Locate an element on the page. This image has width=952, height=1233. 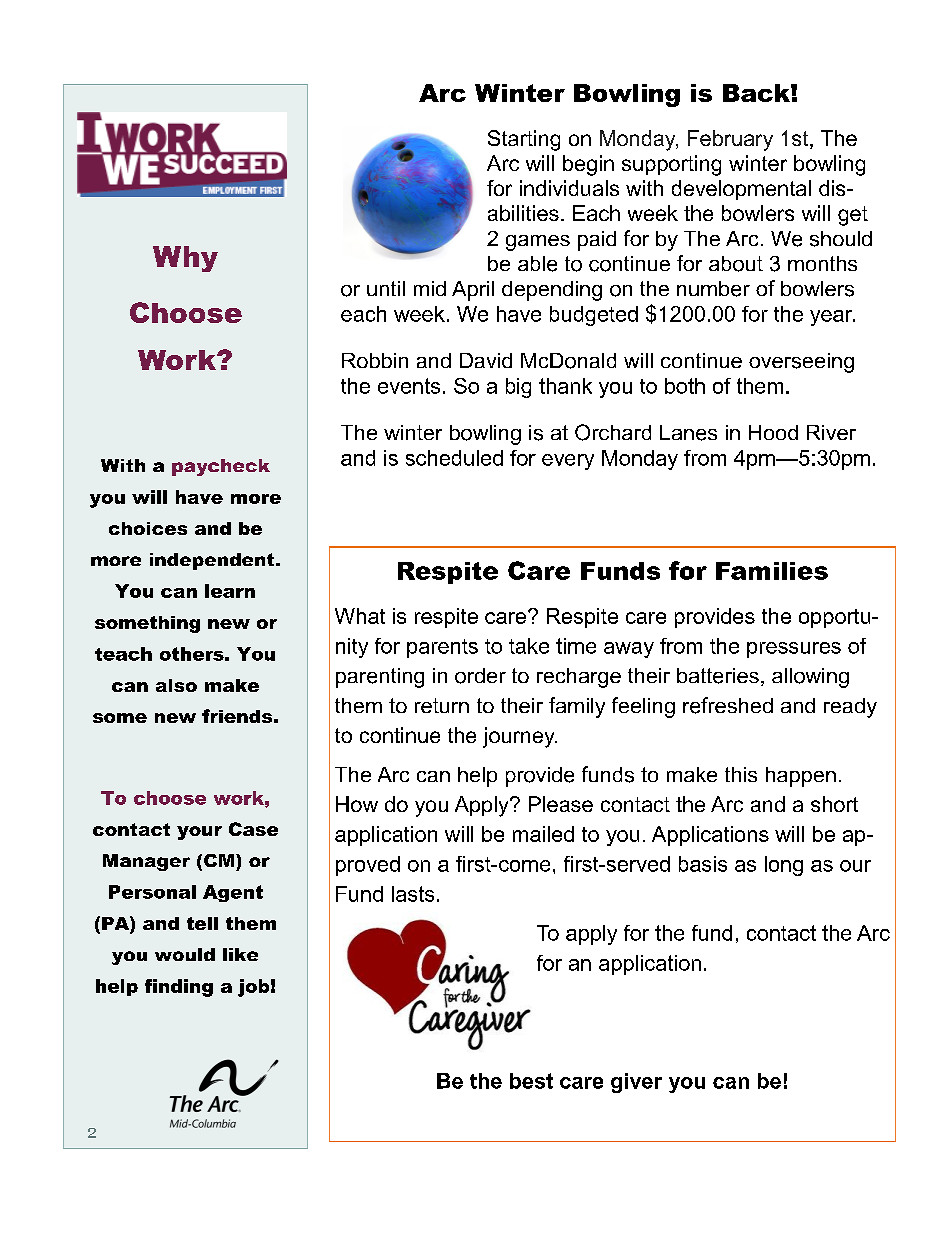
Case is located at coordinates (253, 829).
